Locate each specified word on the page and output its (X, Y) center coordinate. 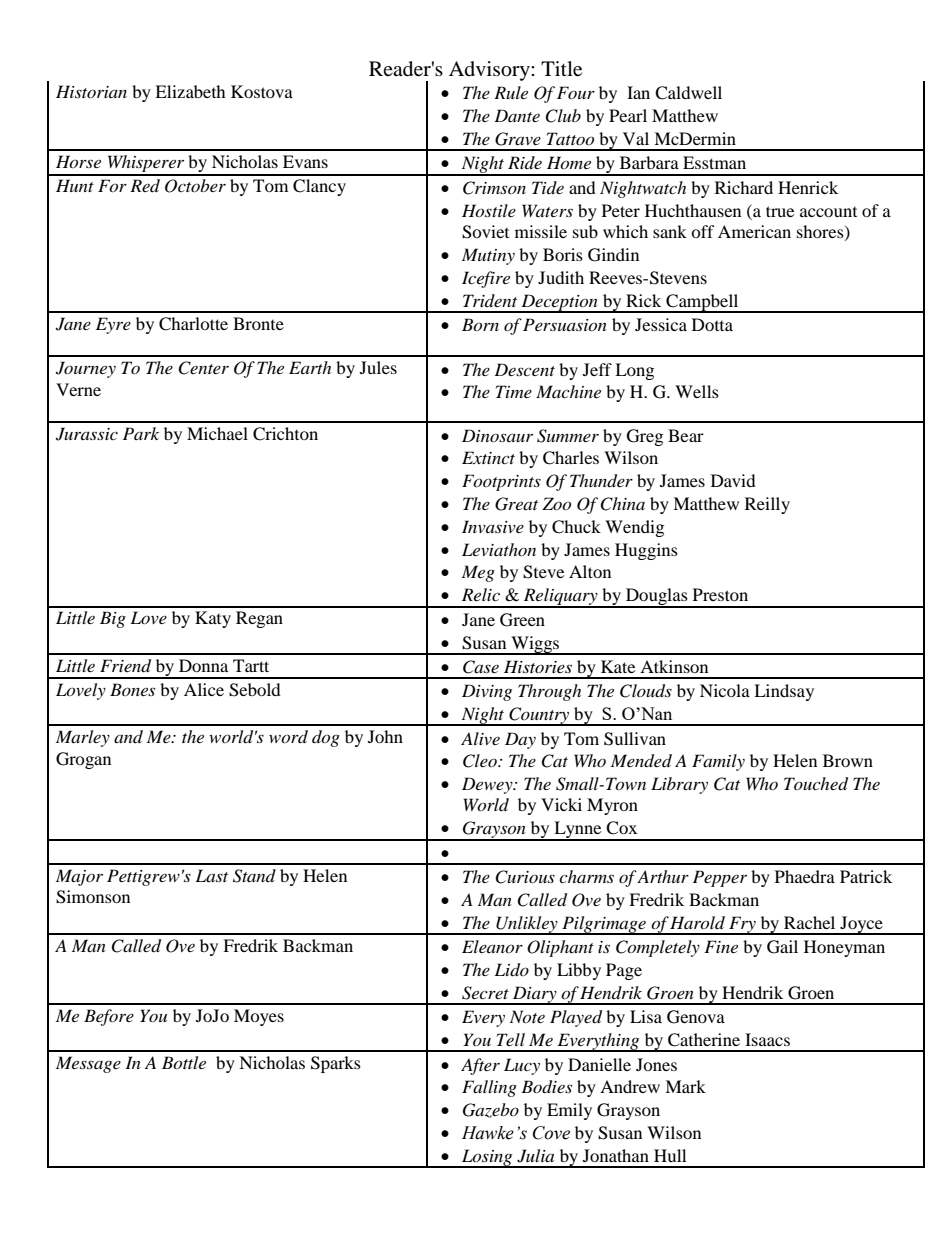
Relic (481, 594)
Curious (525, 877)
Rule (511, 92)
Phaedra (805, 876)
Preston (720, 594)
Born (480, 324)
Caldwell (688, 93)
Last (211, 875)
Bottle (184, 1062)
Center (203, 368)
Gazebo (491, 1110)
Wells (697, 391)
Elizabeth (190, 91)
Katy (213, 619)
